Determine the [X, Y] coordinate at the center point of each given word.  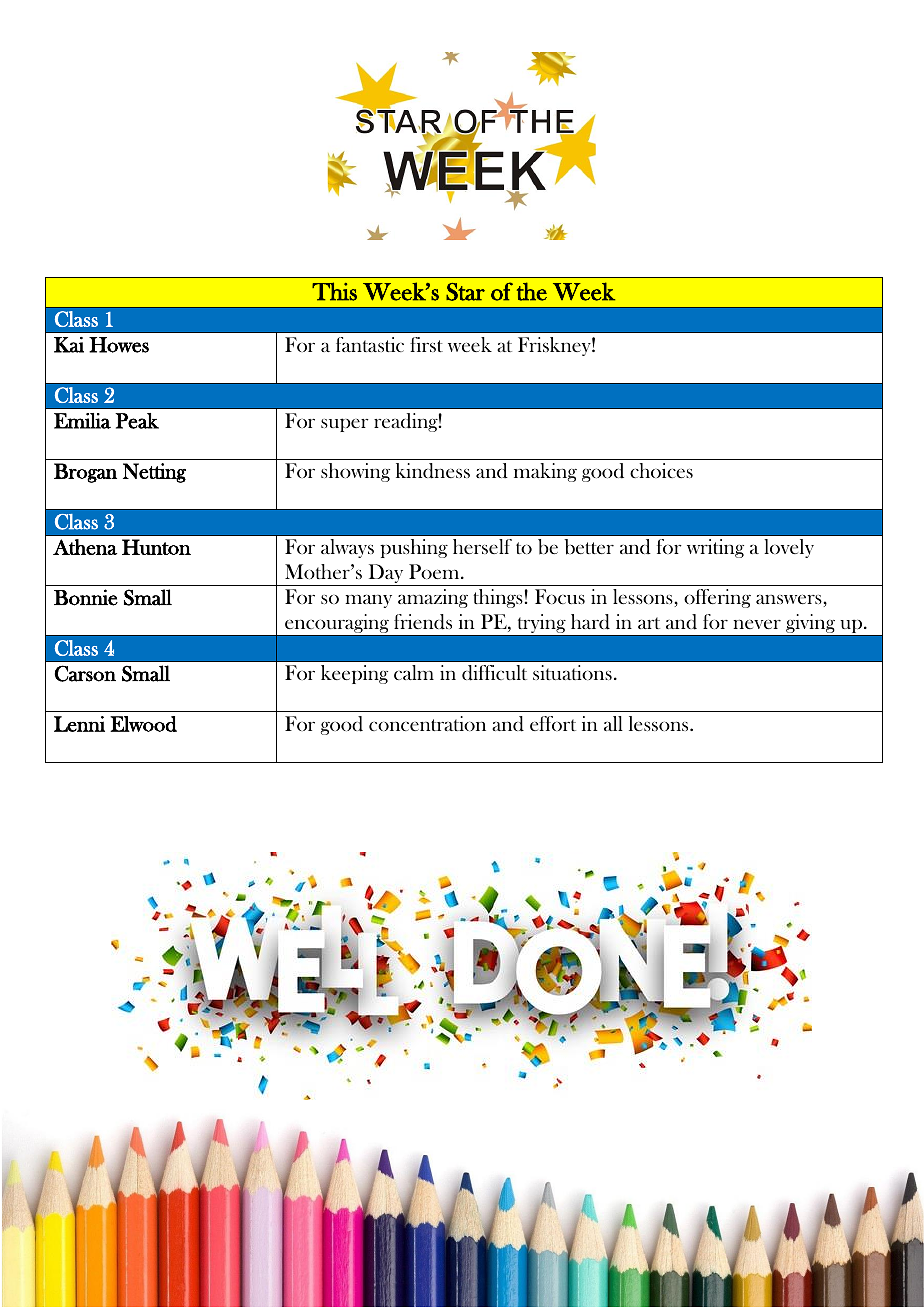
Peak [137, 421]
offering [717, 598]
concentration [427, 723]
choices [661, 470]
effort [553, 723]
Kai [69, 345]
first [426, 344]
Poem [435, 571]
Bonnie [86, 597]
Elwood [143, 724]
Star [465, 292]
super [345, 425]
